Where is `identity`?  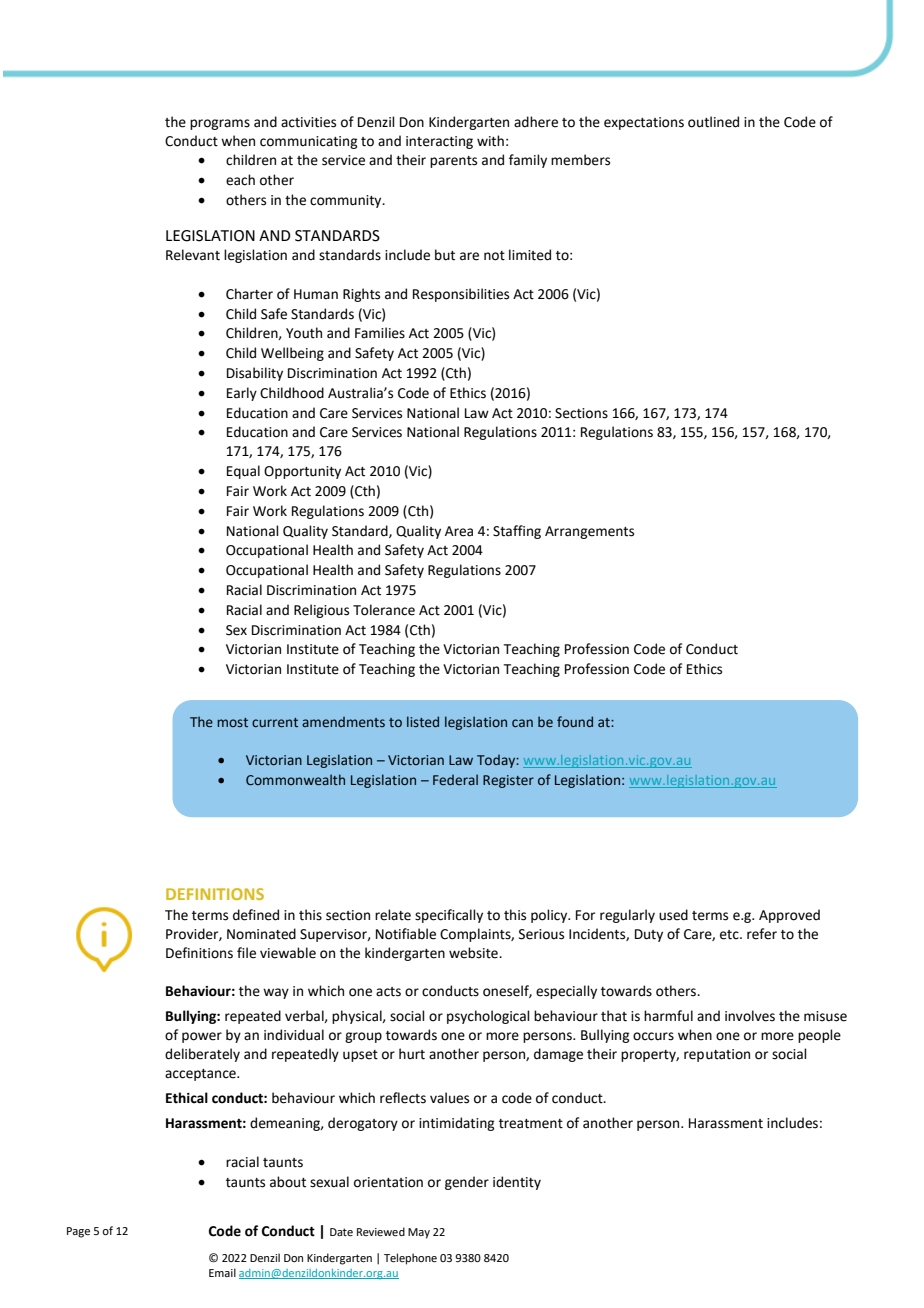
identity is located at coordinates (517, 1183).
